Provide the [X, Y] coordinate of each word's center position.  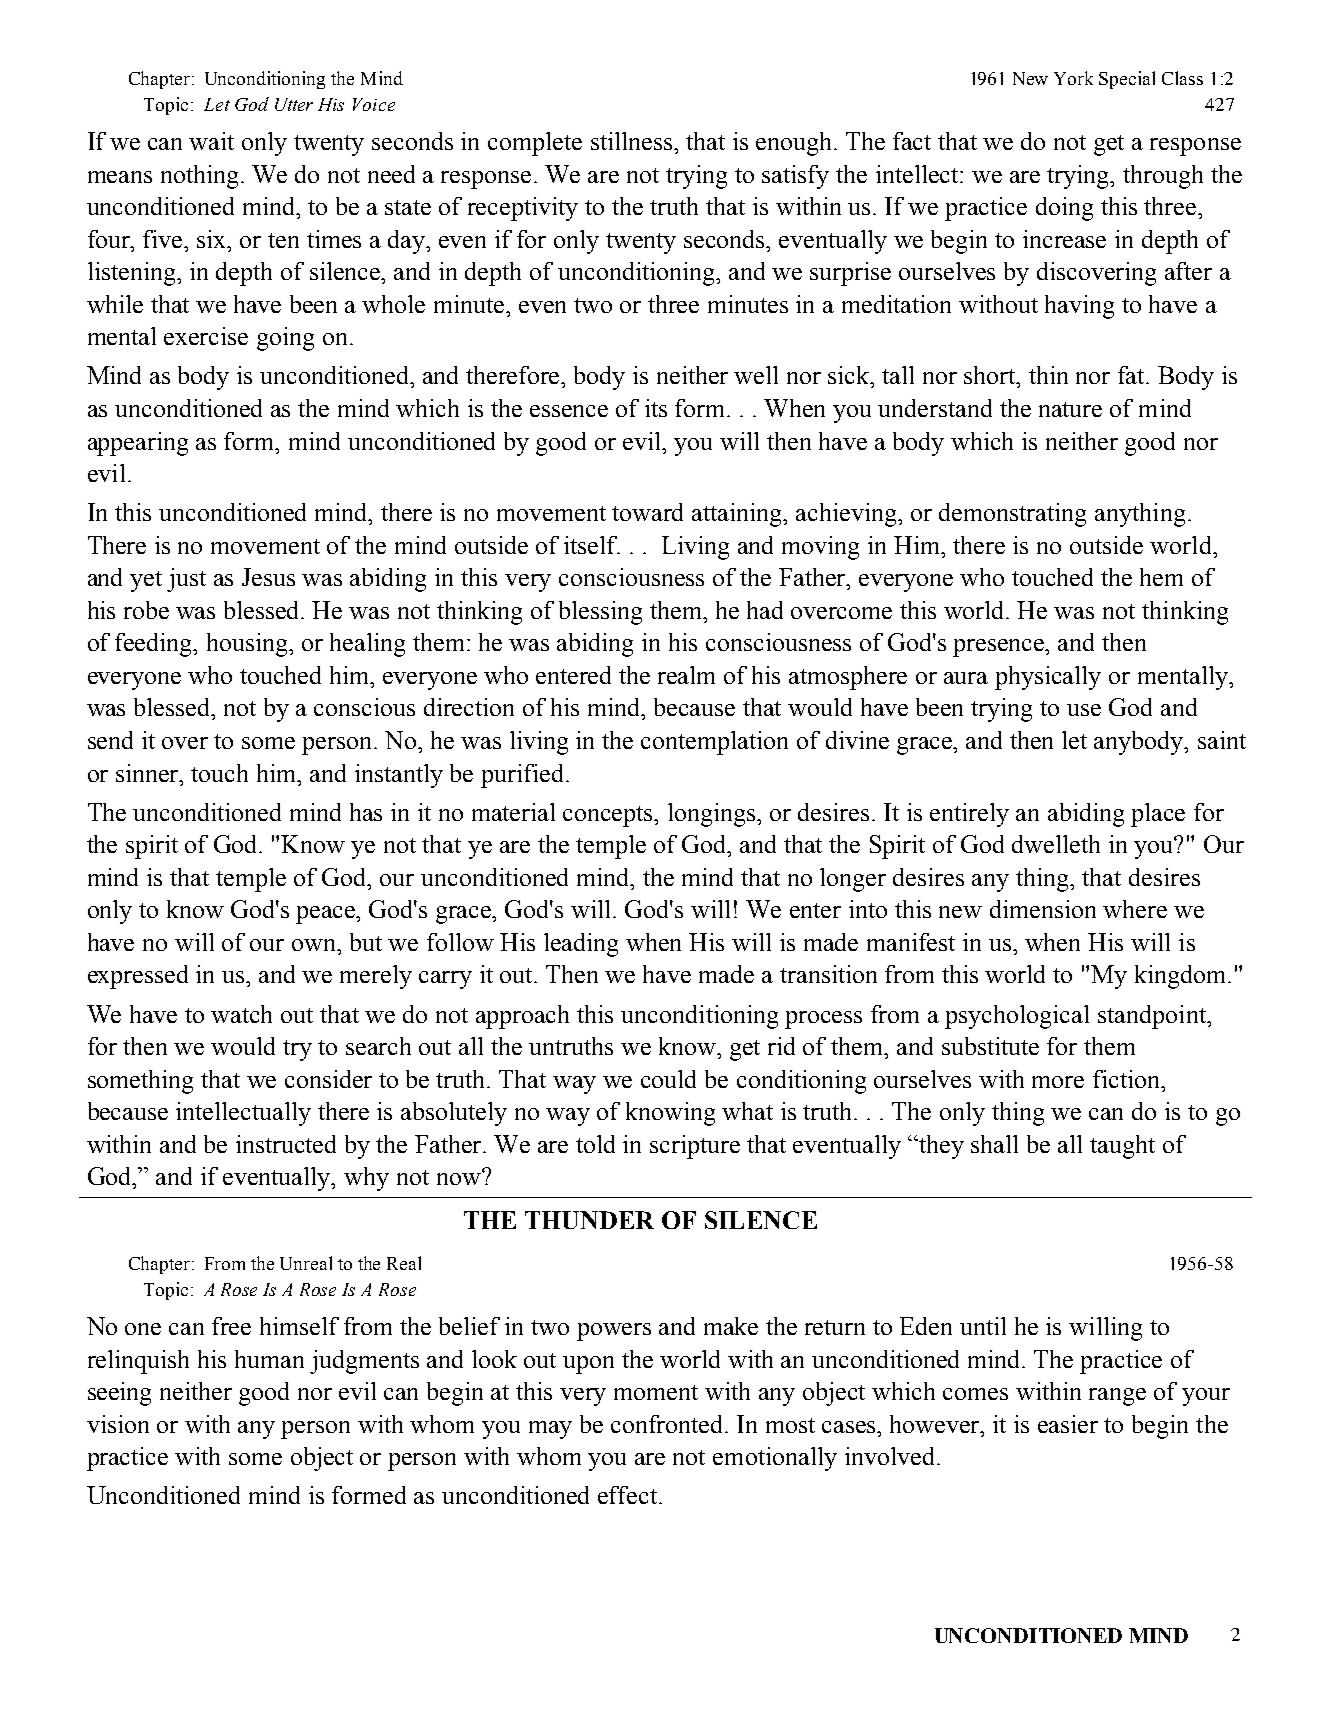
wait [211, 141]
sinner [148, 773]
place [1158, 815]
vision [118, 1424]
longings [713, 815]
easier [1068, 1424]
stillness [633, 141]
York [1073, 78]
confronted [668, 1424]
